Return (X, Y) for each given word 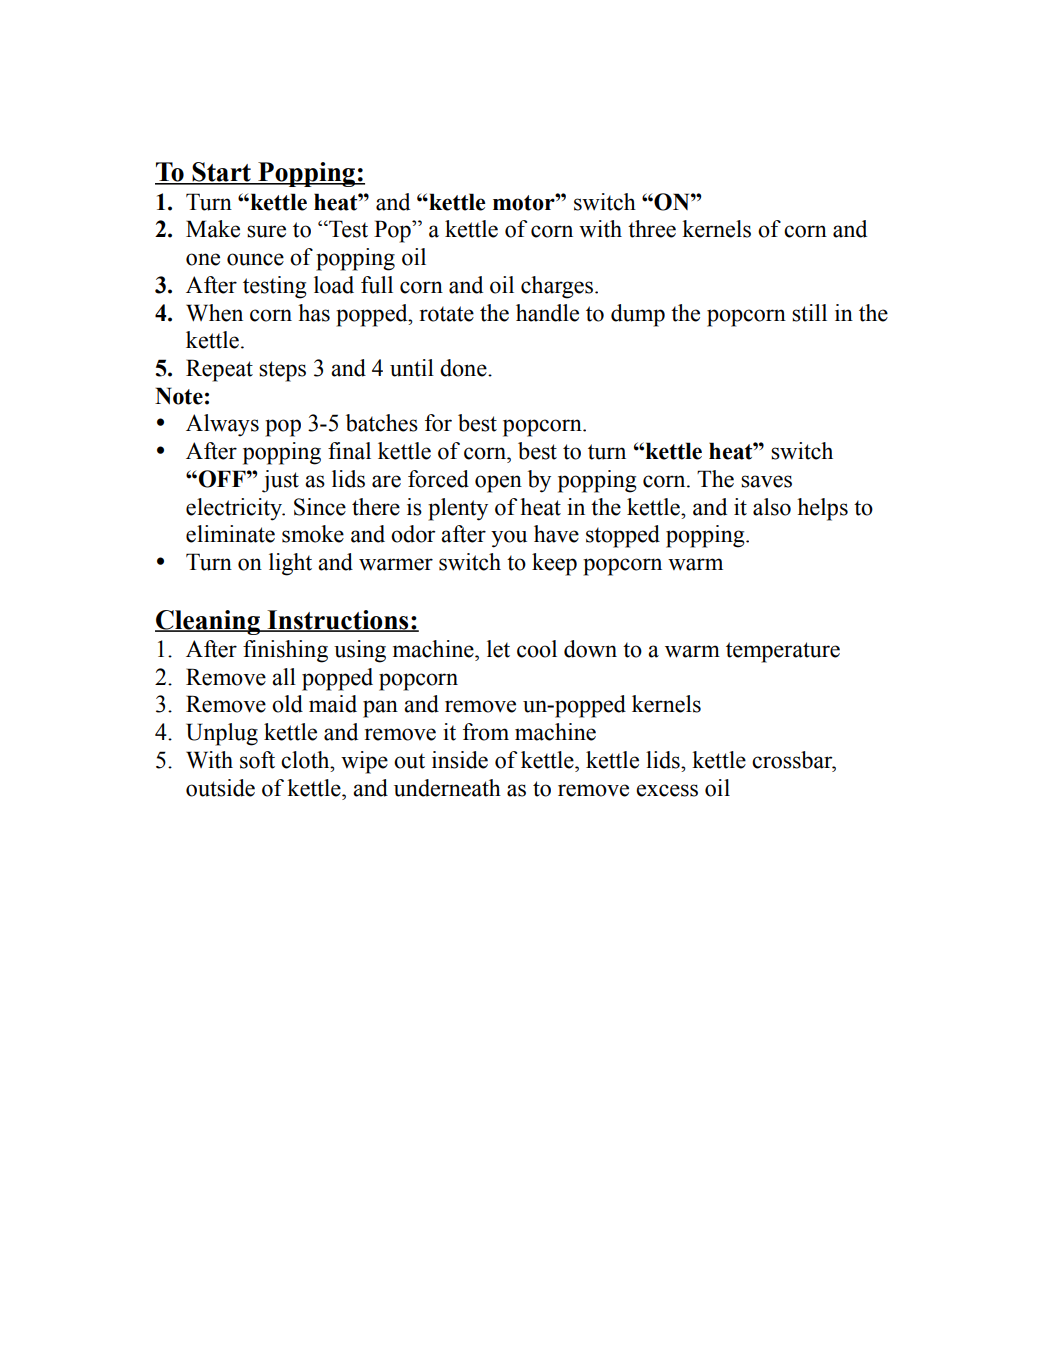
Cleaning (208, 622)
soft (257, 760)
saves (766, 481)
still (809, 313)
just (280, 481)
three (652, 229)
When (214, 313)
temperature (783, 652)
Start (221, 173)
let (498, 649)
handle (547, 313)
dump (638, 315)
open (498, 484)
